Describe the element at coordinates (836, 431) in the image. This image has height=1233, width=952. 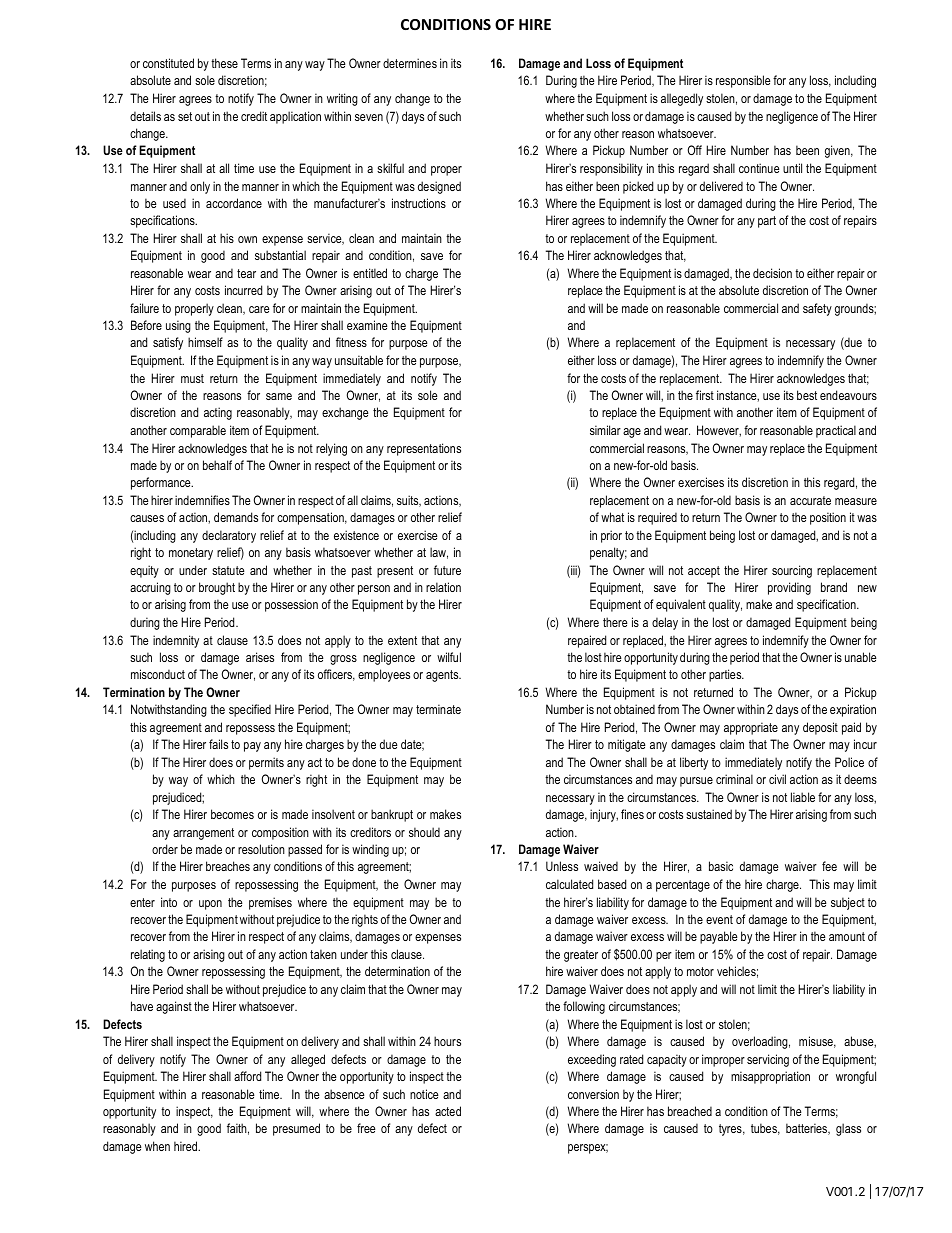
I see `practical` at that location.
